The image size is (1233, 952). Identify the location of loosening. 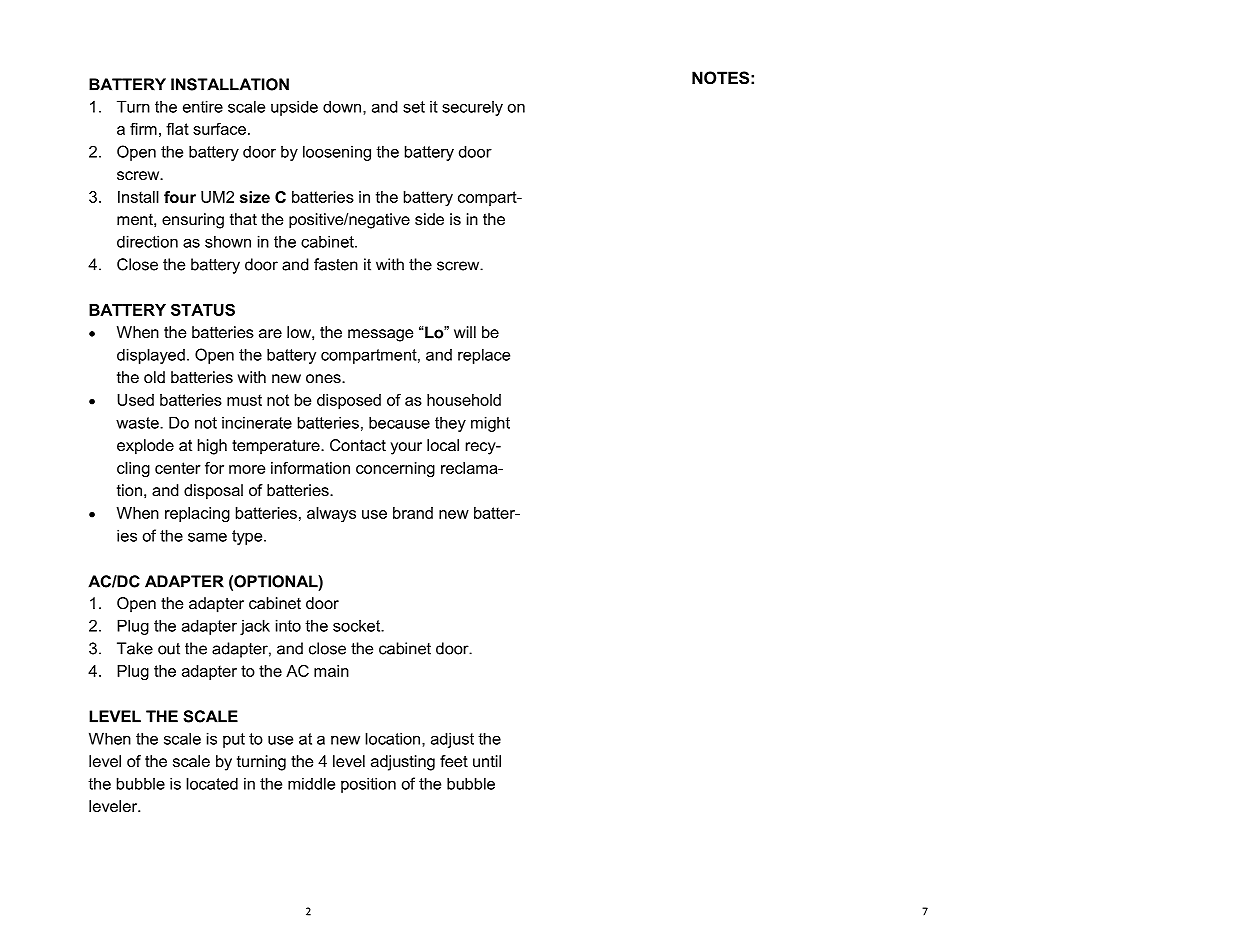
(337, 153).
